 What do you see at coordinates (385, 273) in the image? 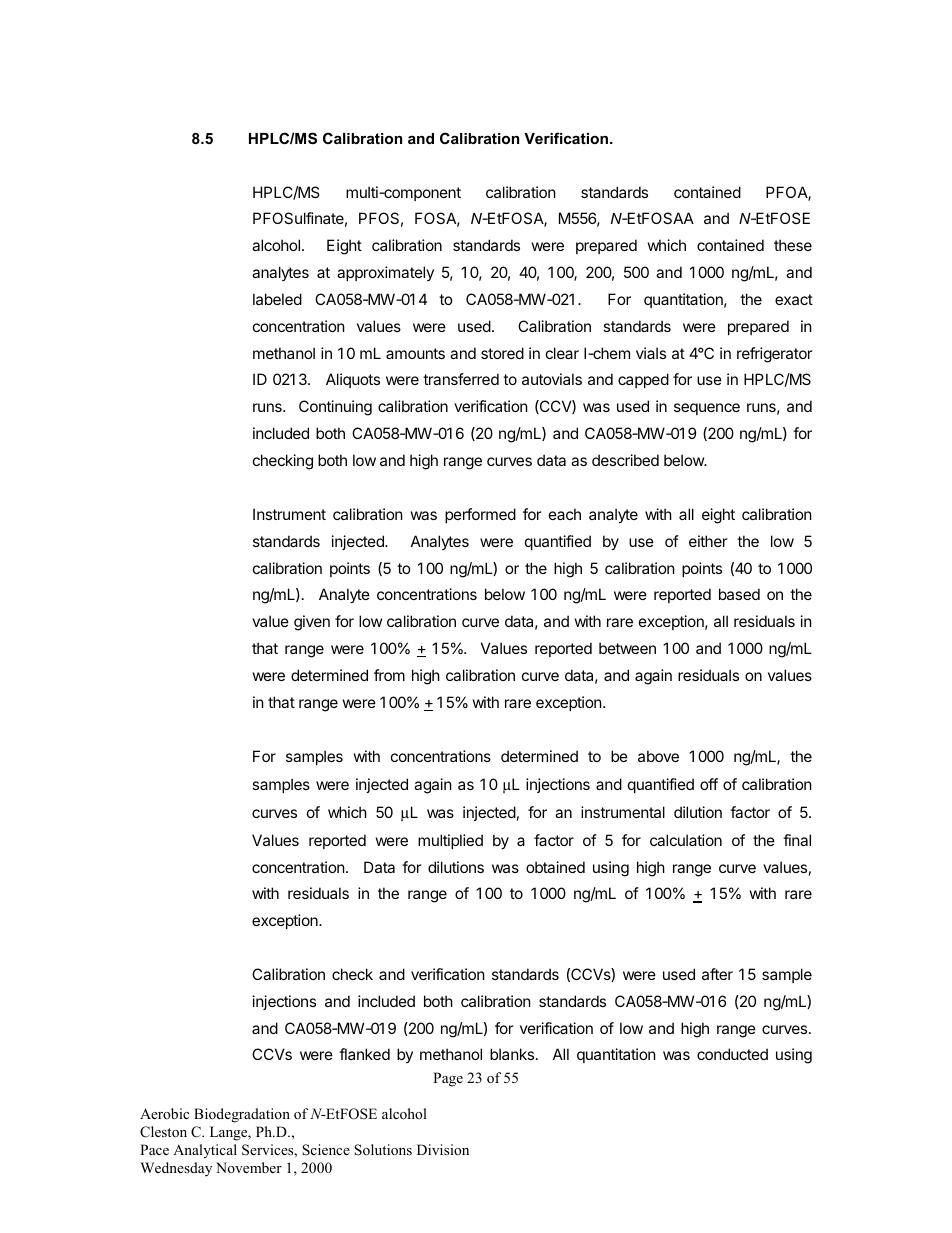
I see `approximately` at bounding box center [385, 273].
